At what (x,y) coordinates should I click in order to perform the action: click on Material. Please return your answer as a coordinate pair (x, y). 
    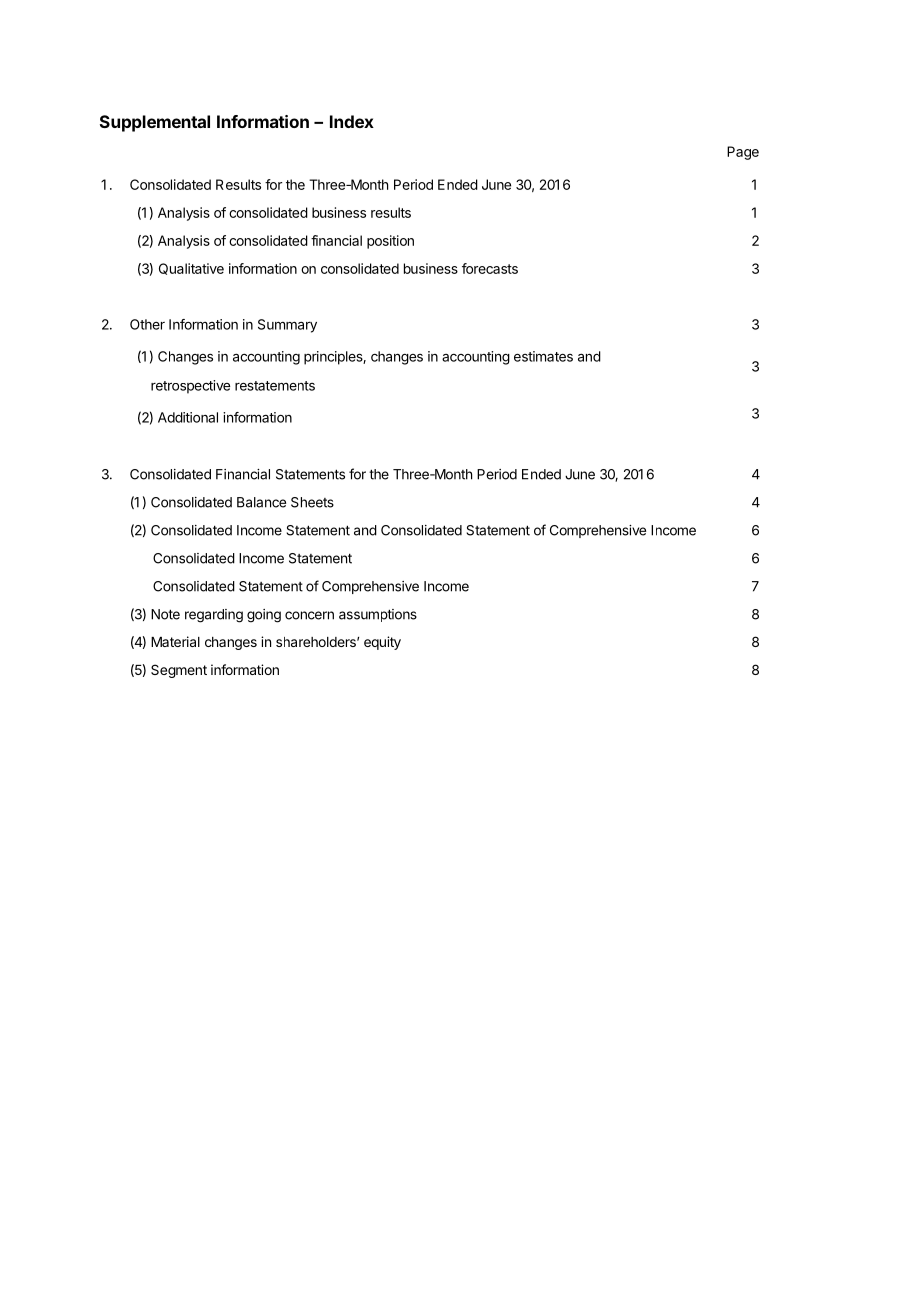
    Looking at the image, I should click on (175, 641).
